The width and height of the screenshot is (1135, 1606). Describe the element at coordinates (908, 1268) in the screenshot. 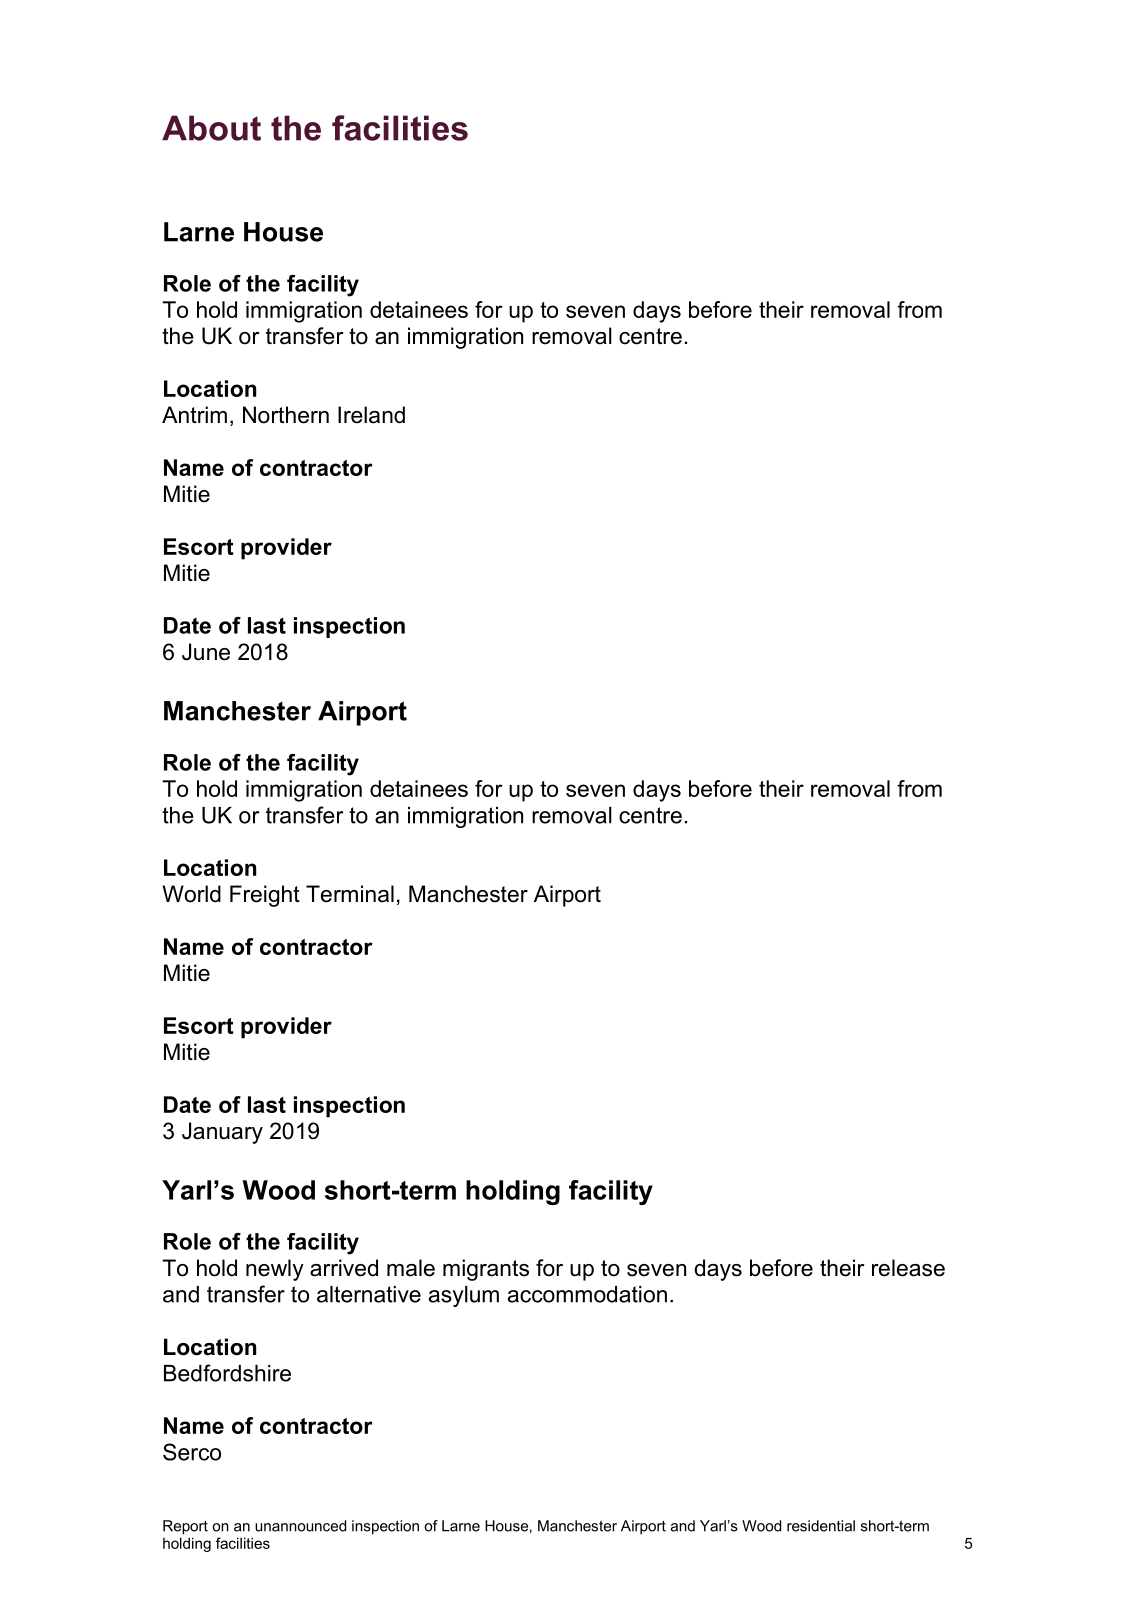

I see `release` at that location.
